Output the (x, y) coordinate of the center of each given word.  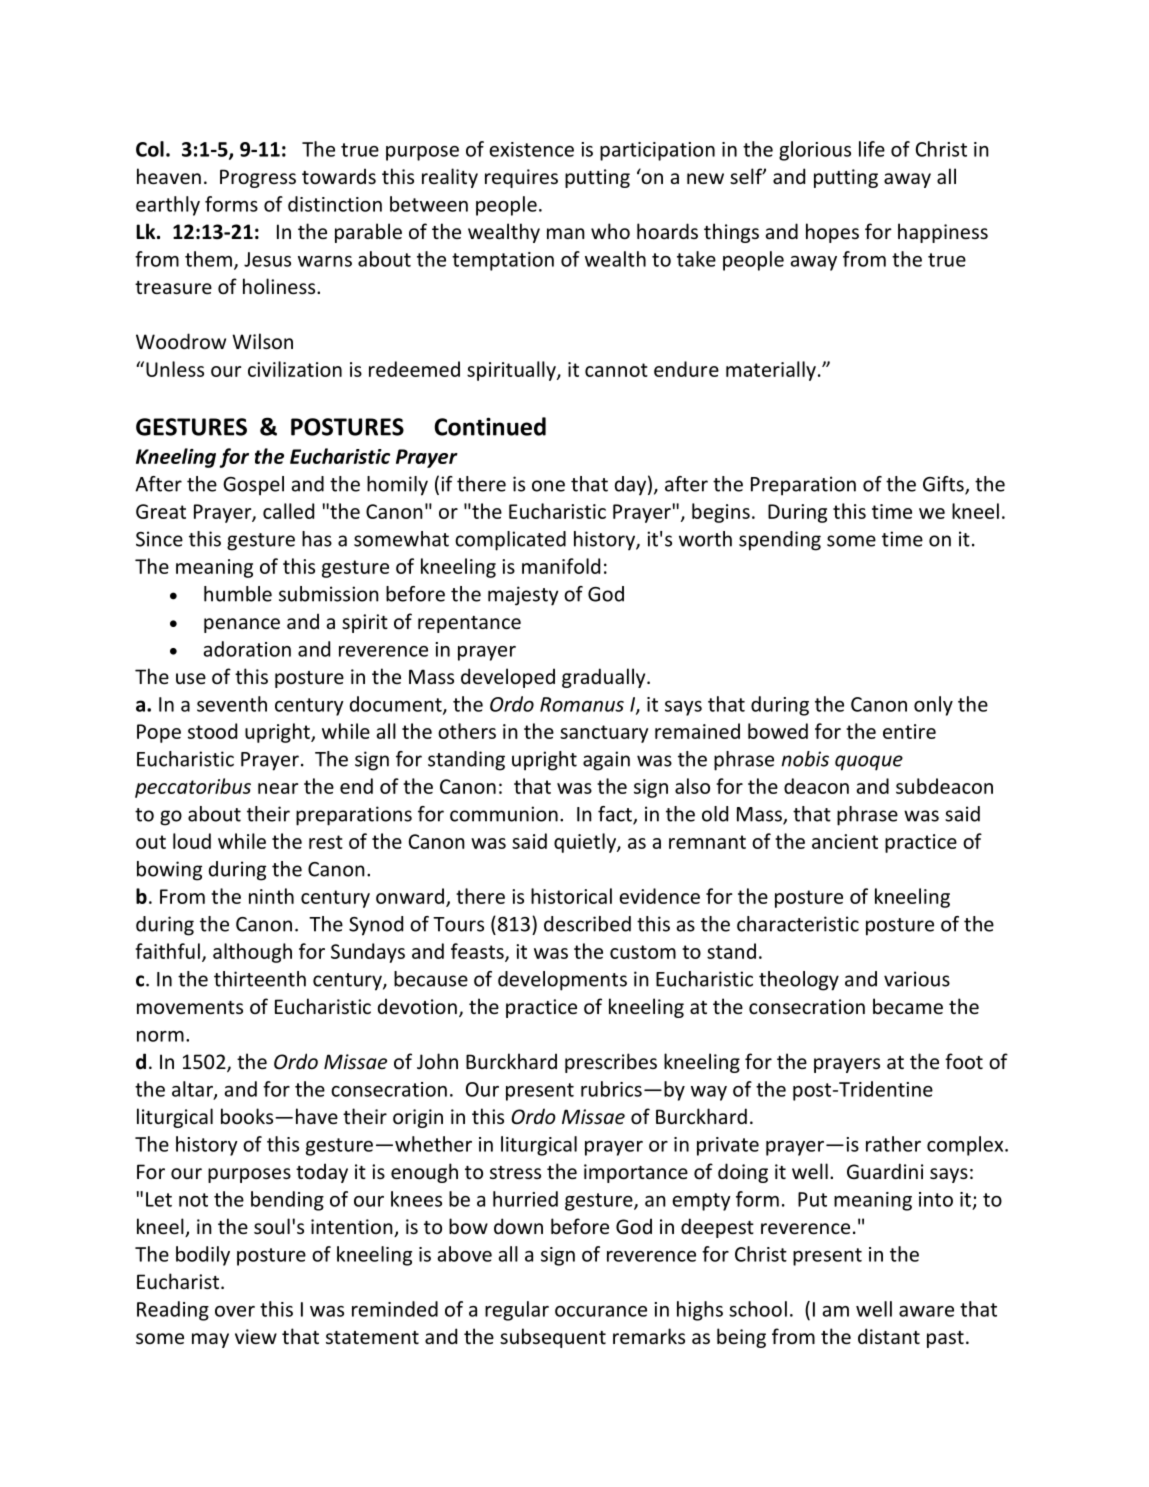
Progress (258, 178)
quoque (869, 763)
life (872, 149)
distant (889, 1336)
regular (517, 1311)
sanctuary (604, 734)
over (235, 1311)
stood (212, 731)
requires (521, 178)
